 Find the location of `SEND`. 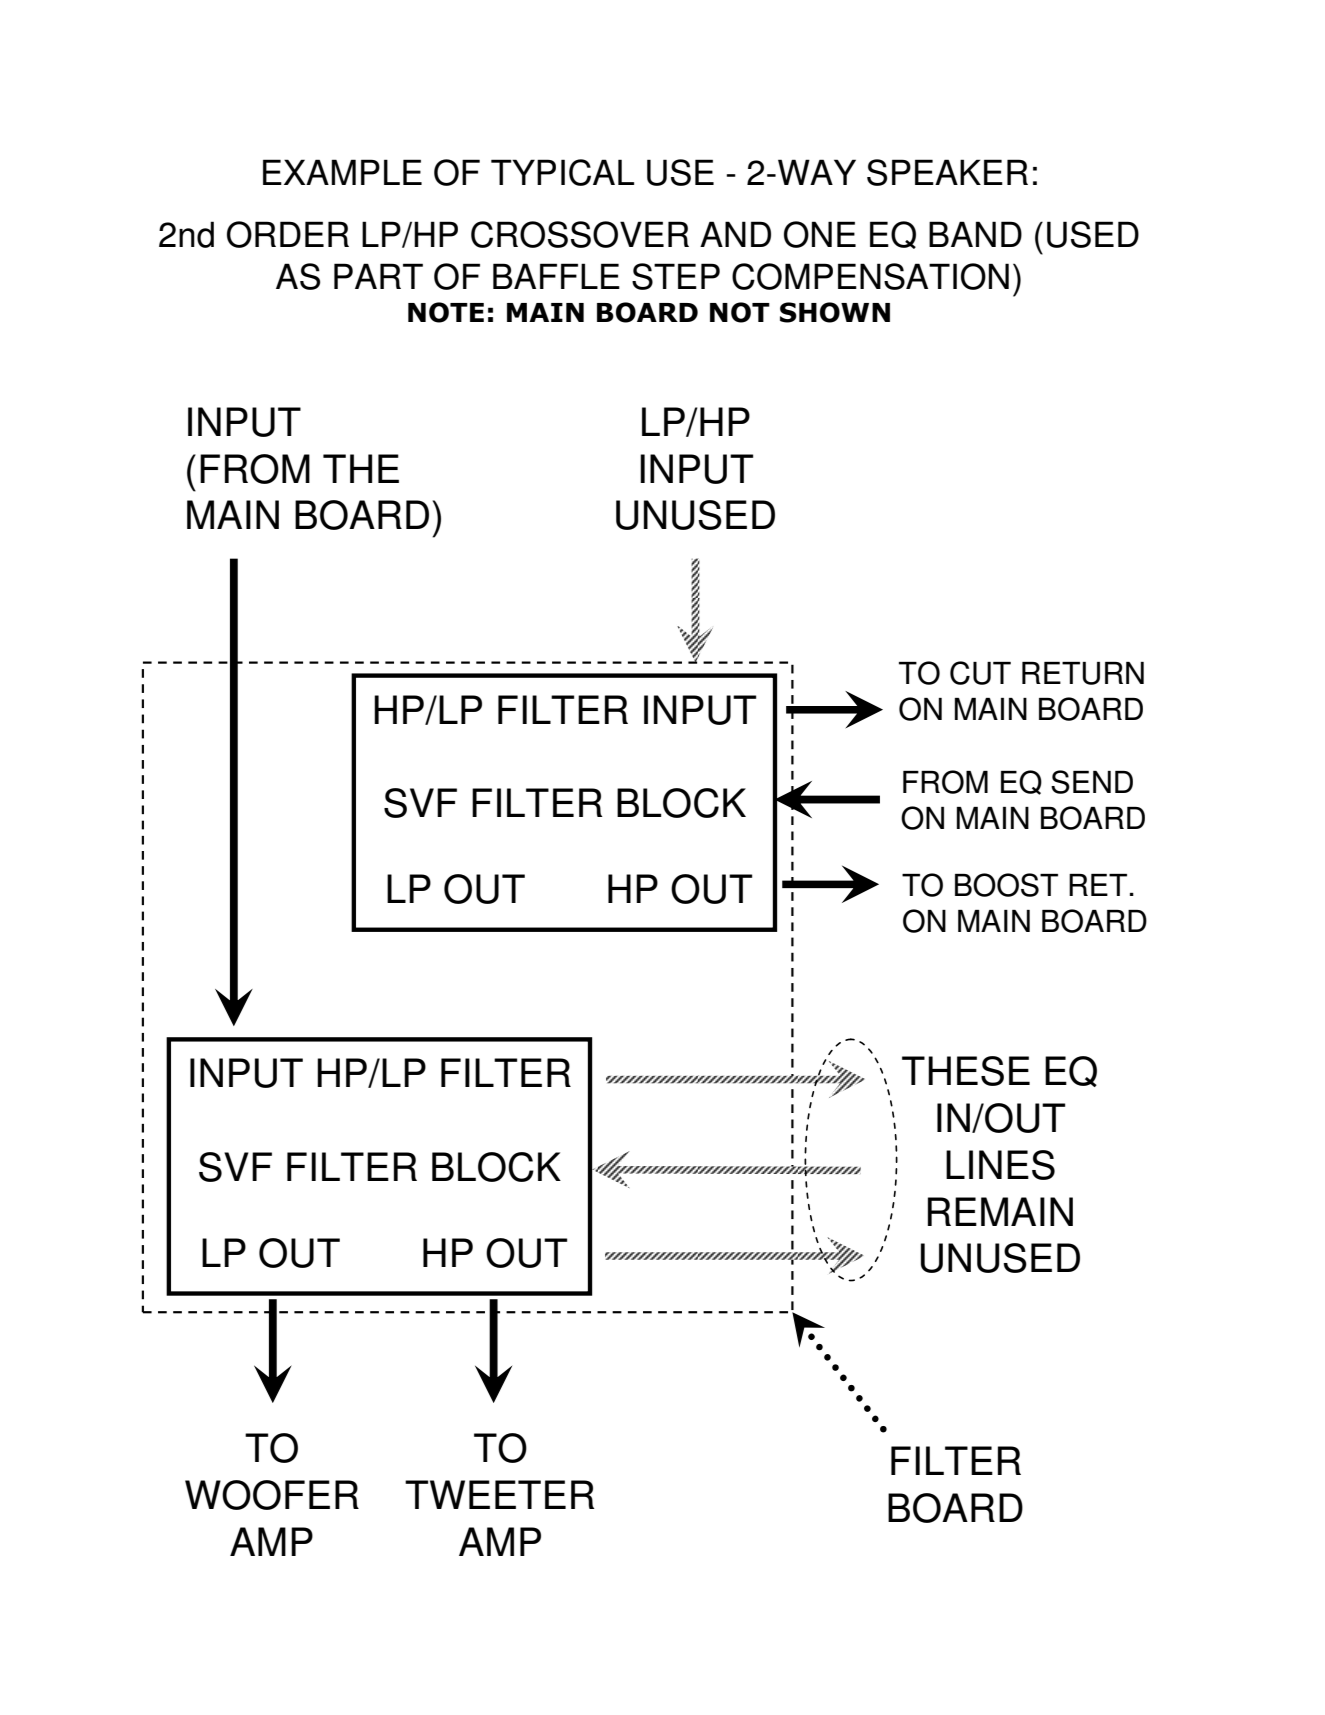

SEND is located at coordinates (1092, 782).
